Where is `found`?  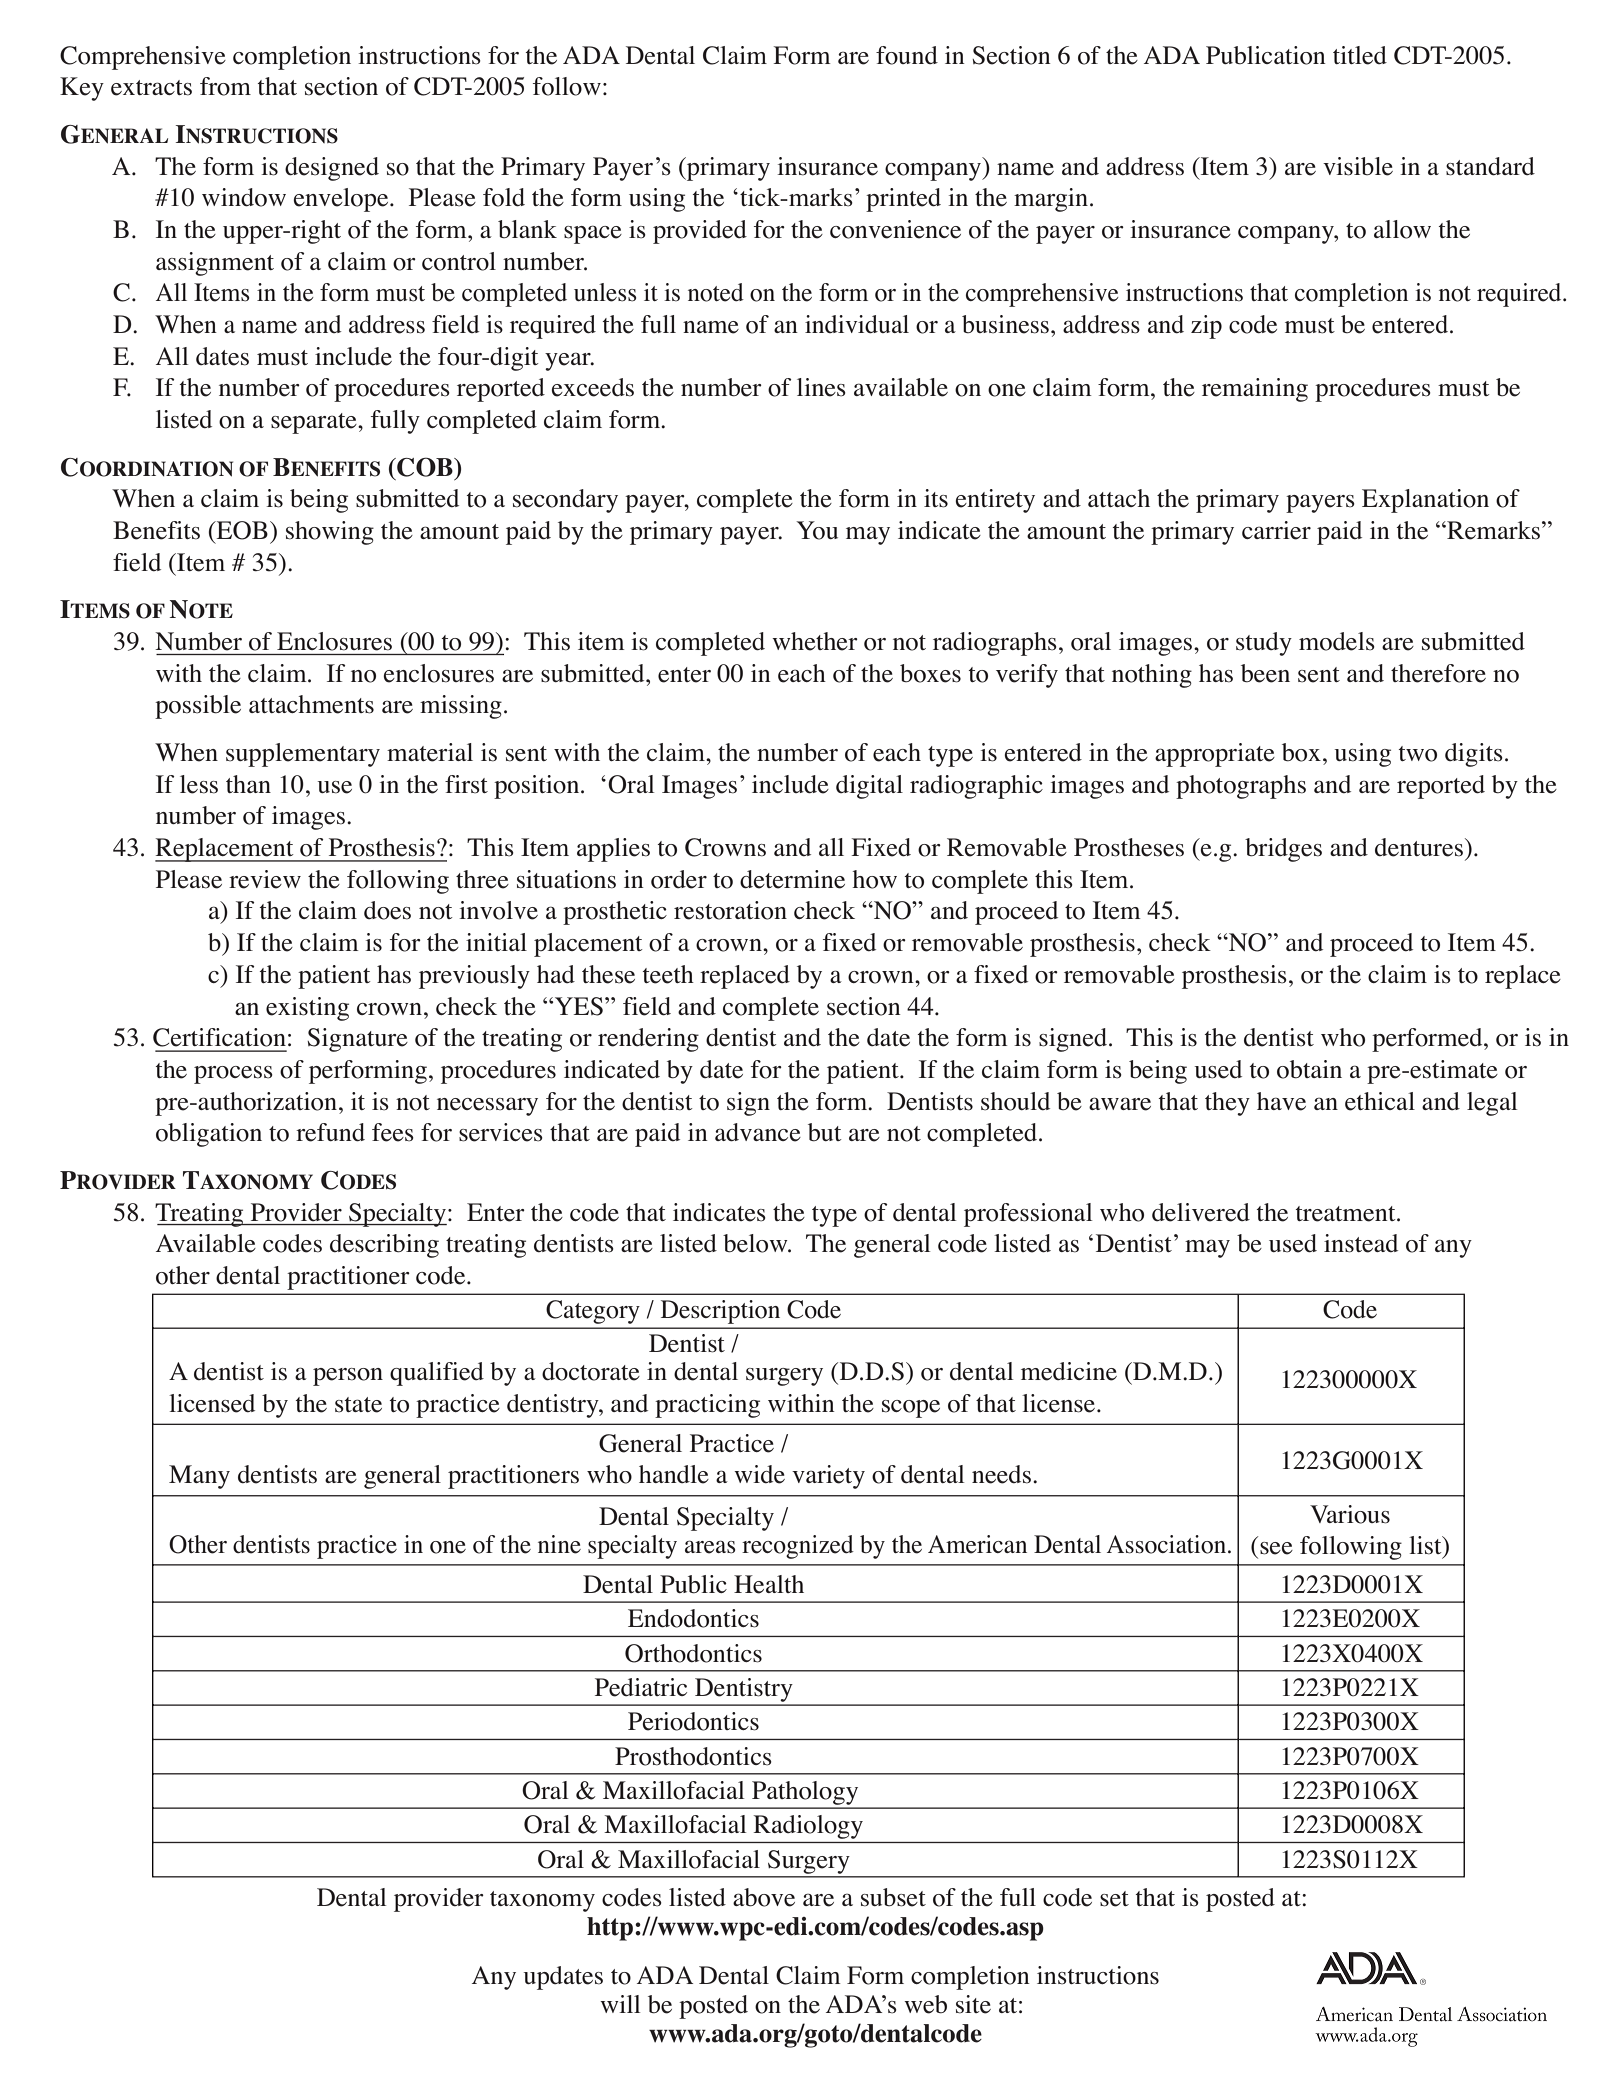
found is located at coordinates (907, 55).
